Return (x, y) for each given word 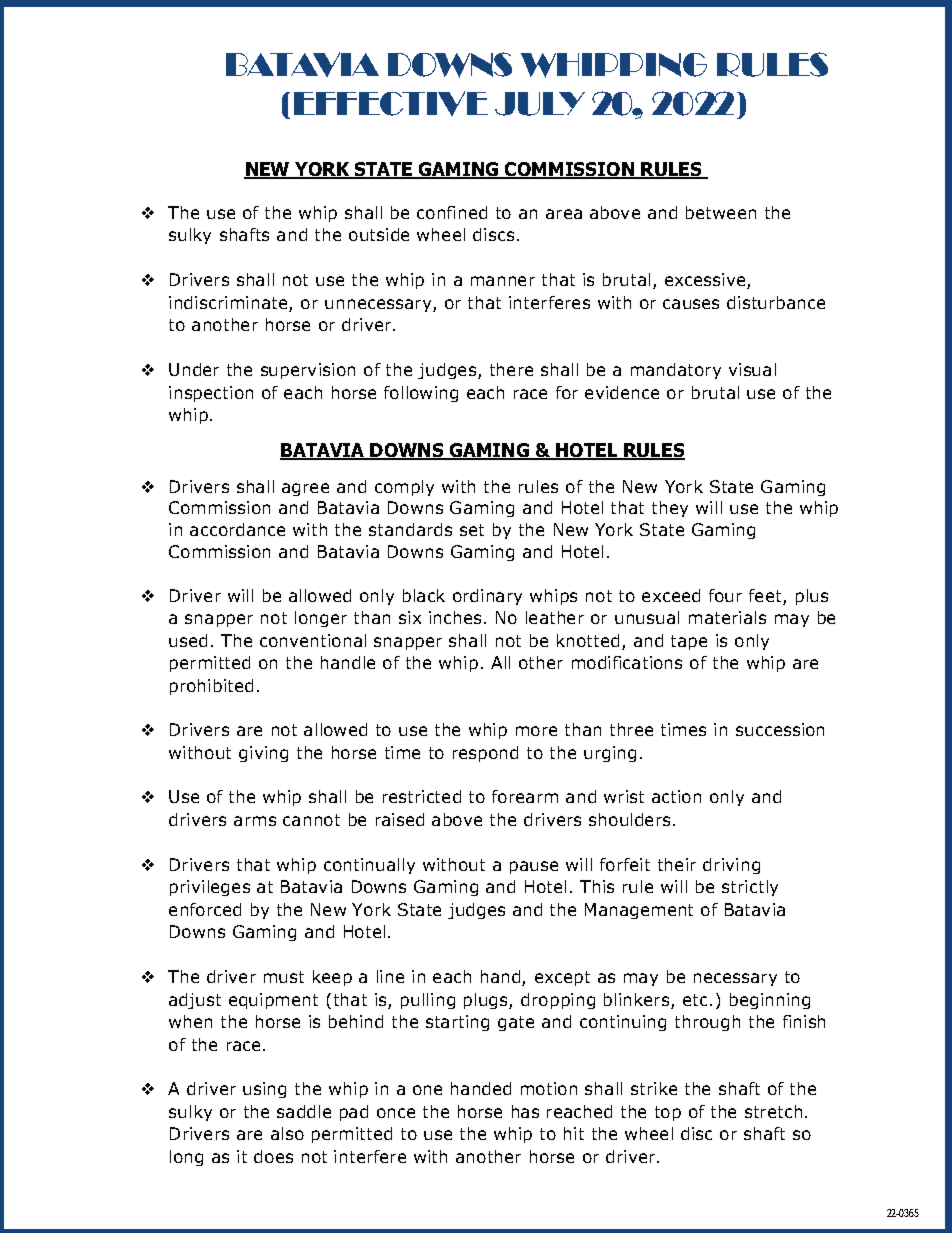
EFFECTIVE (391, 103)
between (721, 212)
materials (727, 617)
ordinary (487, 597)
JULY (540, 104)
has (525, 1111)
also (287, 1133)
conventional (313, 640)
